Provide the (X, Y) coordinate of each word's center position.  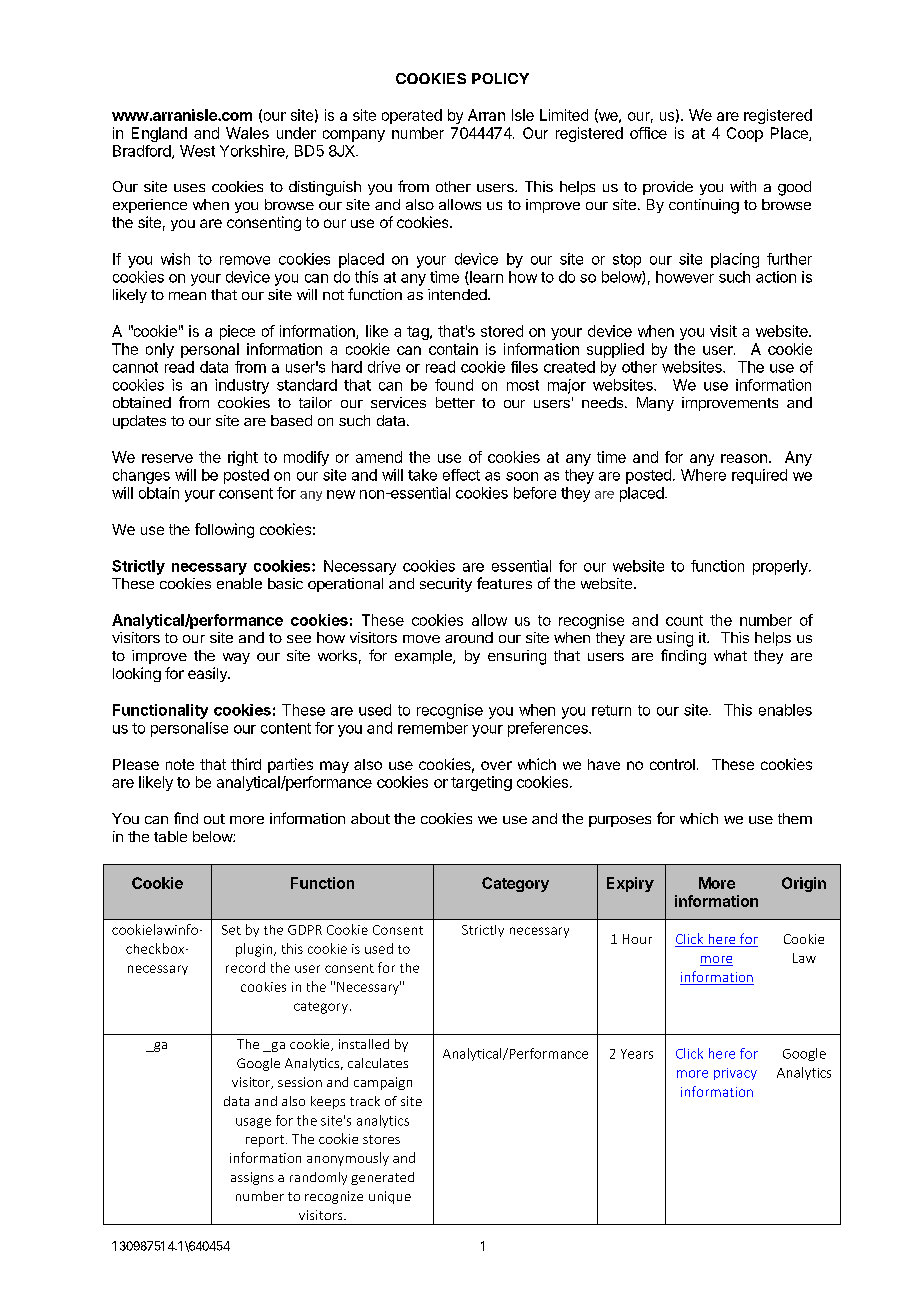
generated (382, 1178)
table (170, 836)
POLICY (500, 78)
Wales (247, 133)
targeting (481, 783)
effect (461, 475)
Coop (745, 134)
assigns (252, 1178)
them (795, 818)
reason (744, 458)
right (243, 458)
